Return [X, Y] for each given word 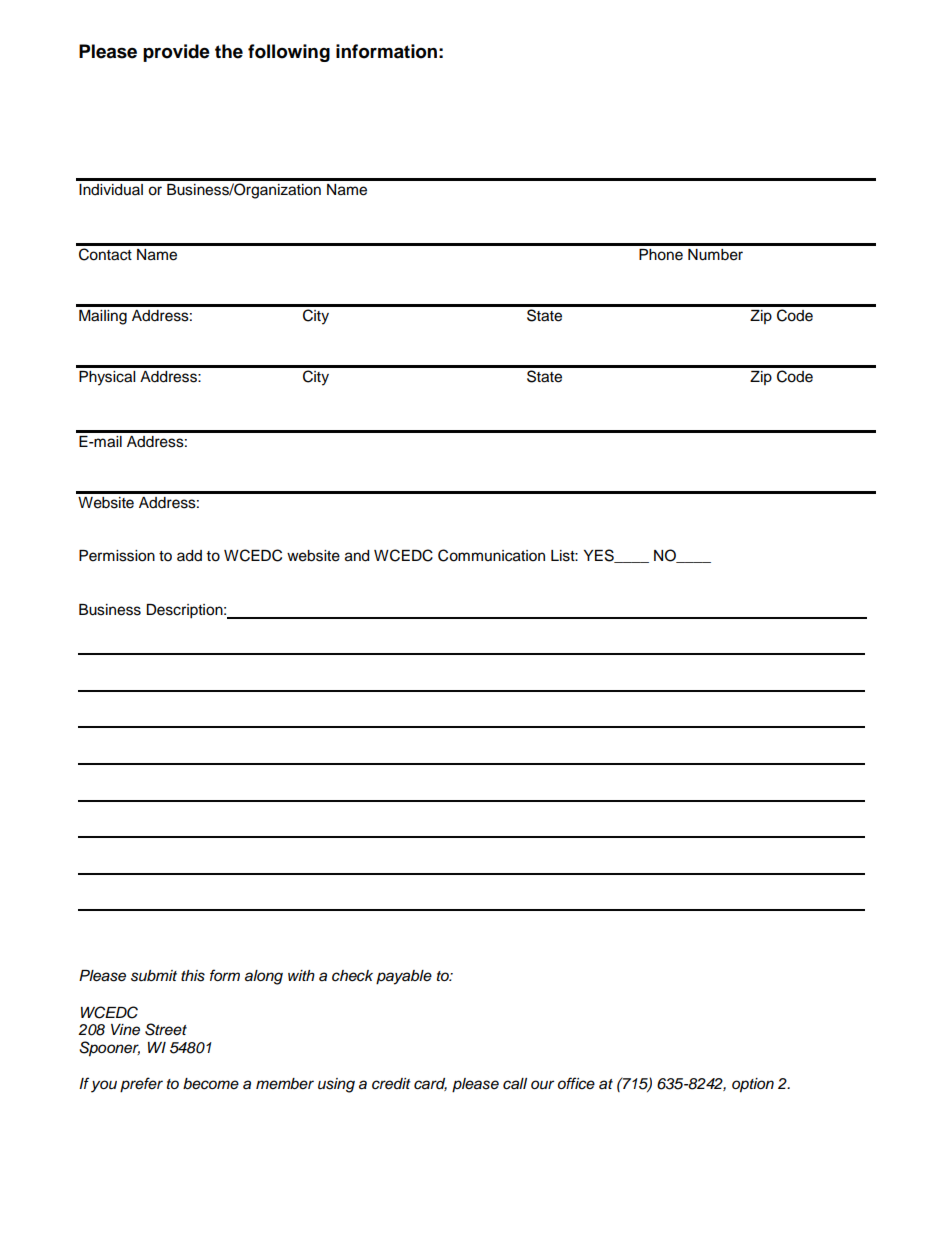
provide [176, 53]
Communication [491, 555]
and [357, 556]
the [229, 51]
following [289, 53]
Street [166, 1029]
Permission [117, 556]
